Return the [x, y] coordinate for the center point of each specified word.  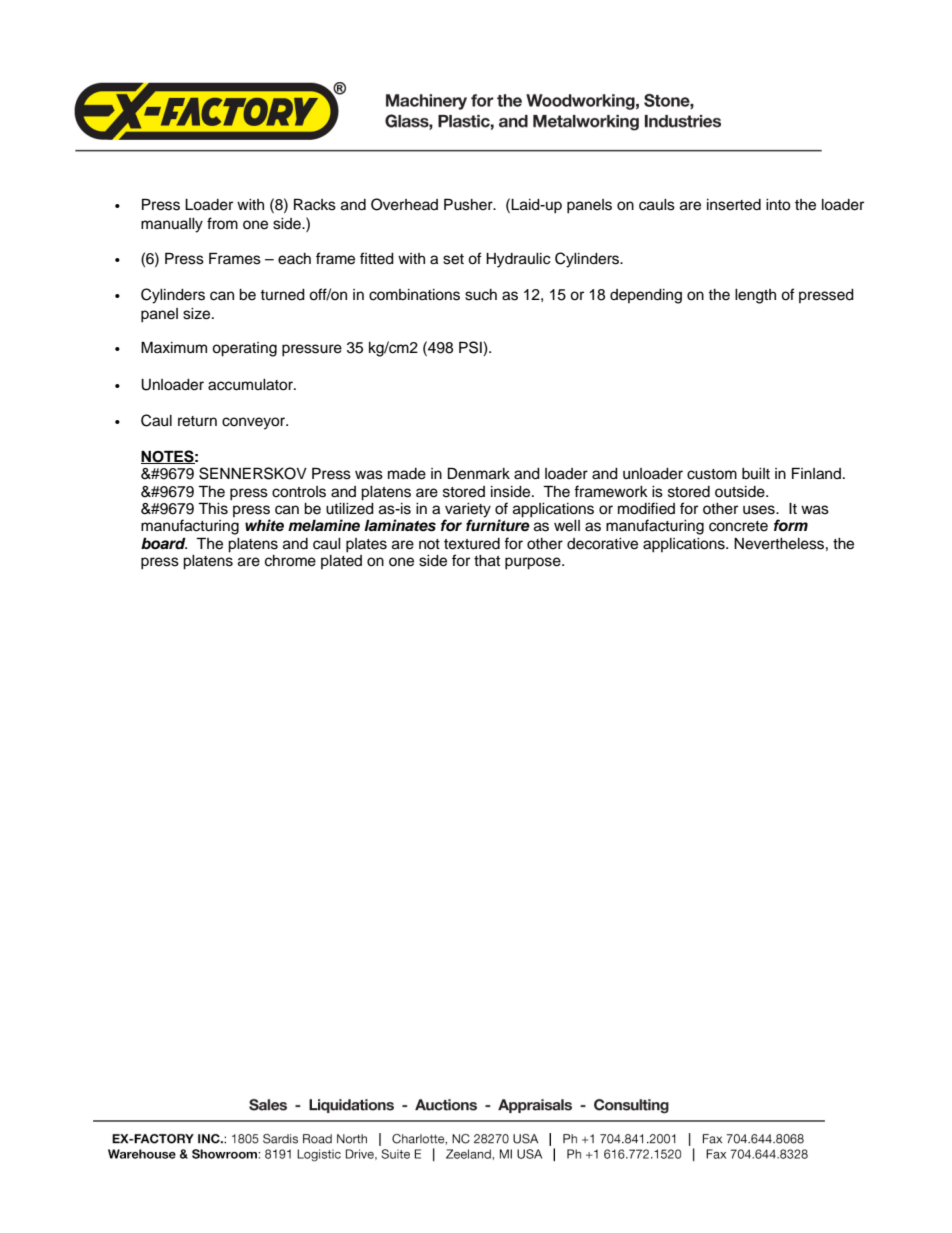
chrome [290, 561]
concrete [738, 526]
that [487, 561]
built [756, 473]
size [198, 314]
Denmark [479, 473]
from [222, 223]
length [755, 296]
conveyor [255, 423]
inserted [734, 205]
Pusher [469, 204]
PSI [471, 348]
